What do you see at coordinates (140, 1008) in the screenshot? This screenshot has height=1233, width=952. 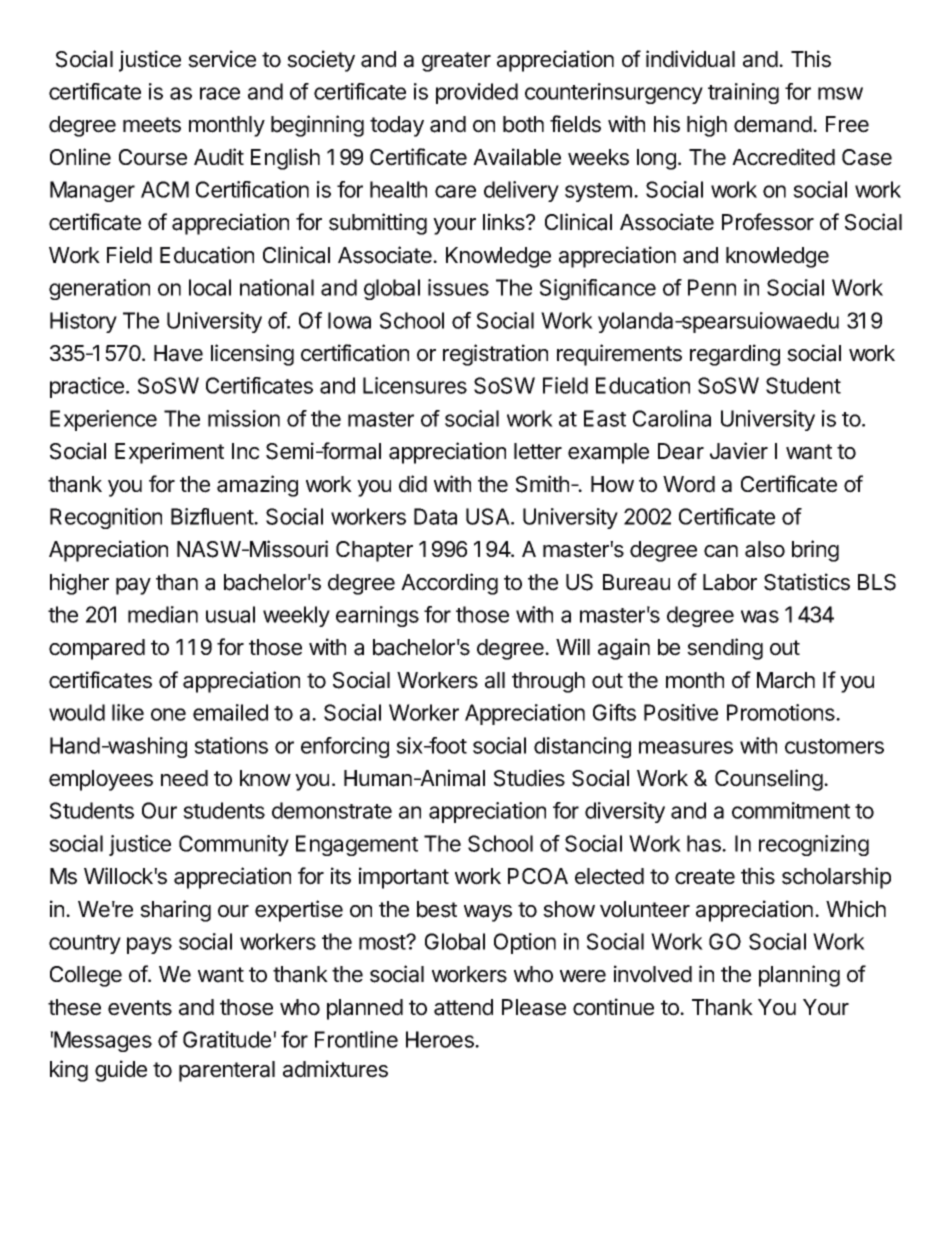 I see `events` at bounding box center [140, 1008].
